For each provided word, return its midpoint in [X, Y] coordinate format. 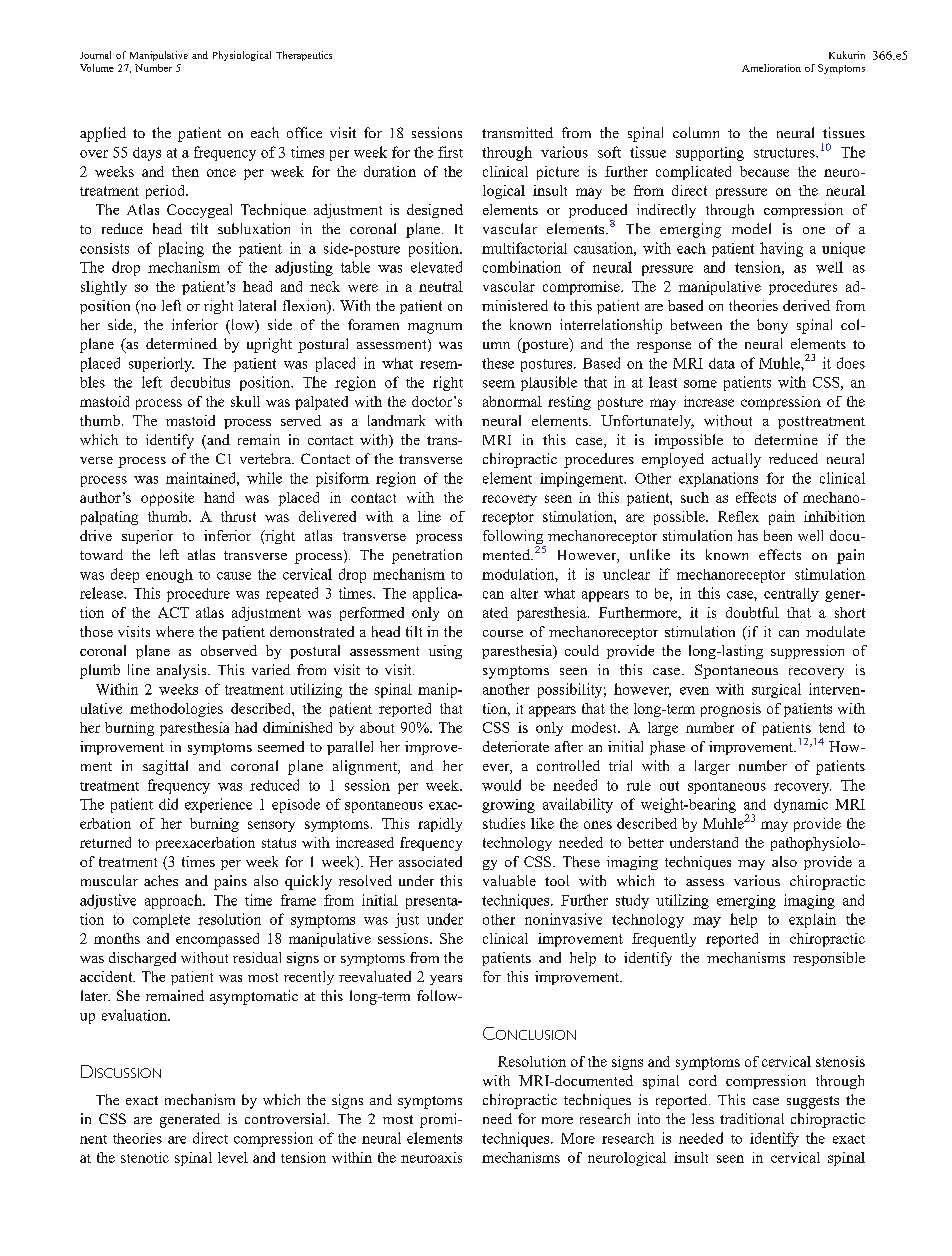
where [175, 631]
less [703, 1118]
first [450, 152]
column [696, 132]
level [233, 1157]
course [503, 633]
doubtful [752, 612]
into [649, 1118]
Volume [97, 68]
